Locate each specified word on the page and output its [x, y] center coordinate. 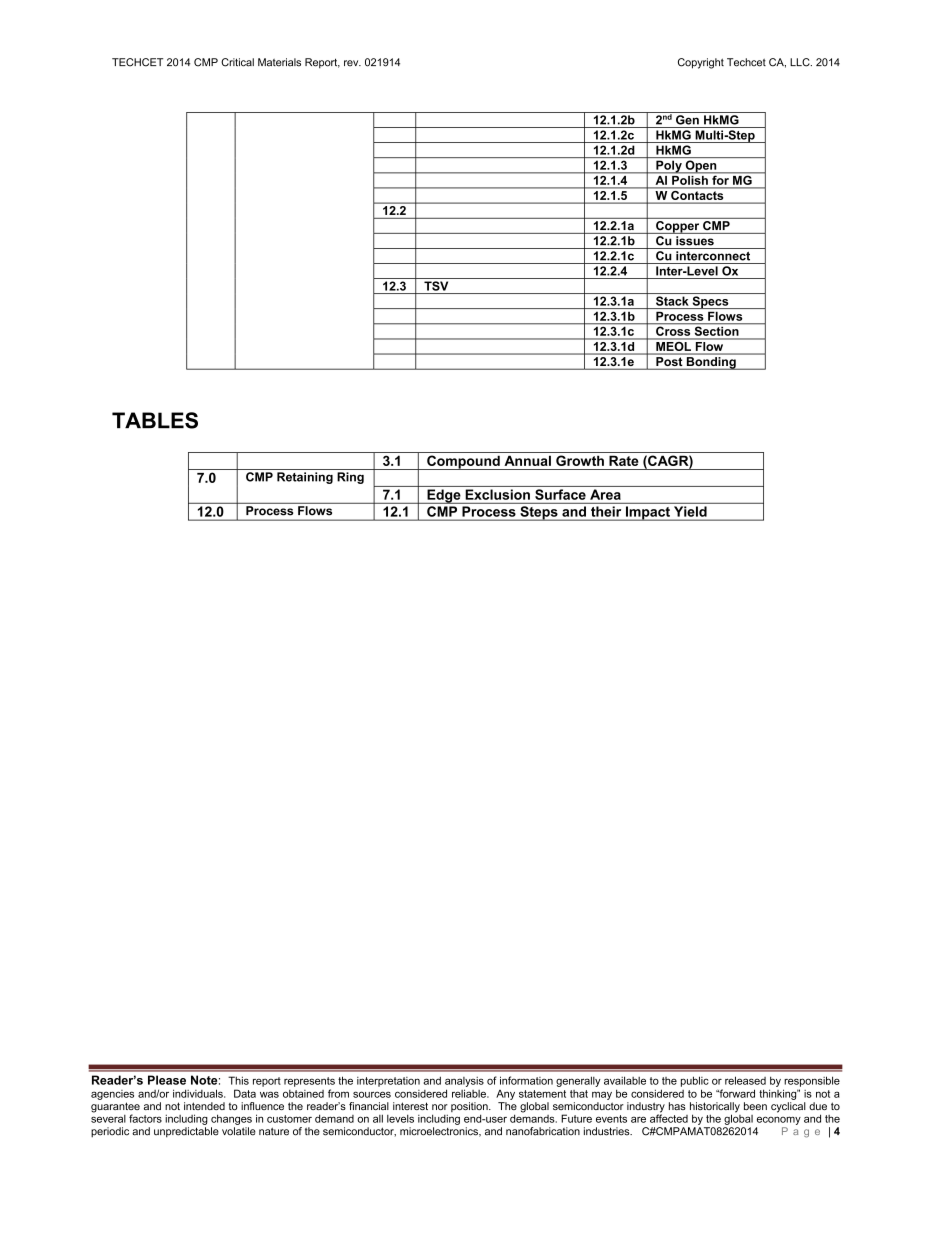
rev [352, 63]
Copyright [701, 63]
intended [204, 1106]
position [470, 1108]
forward [736, 1093]
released [745, 1080]
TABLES [155, 420]
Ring [350, 478]
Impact [647, 513]
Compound [463, 462]
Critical [237, 62]
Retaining [305, 478]
